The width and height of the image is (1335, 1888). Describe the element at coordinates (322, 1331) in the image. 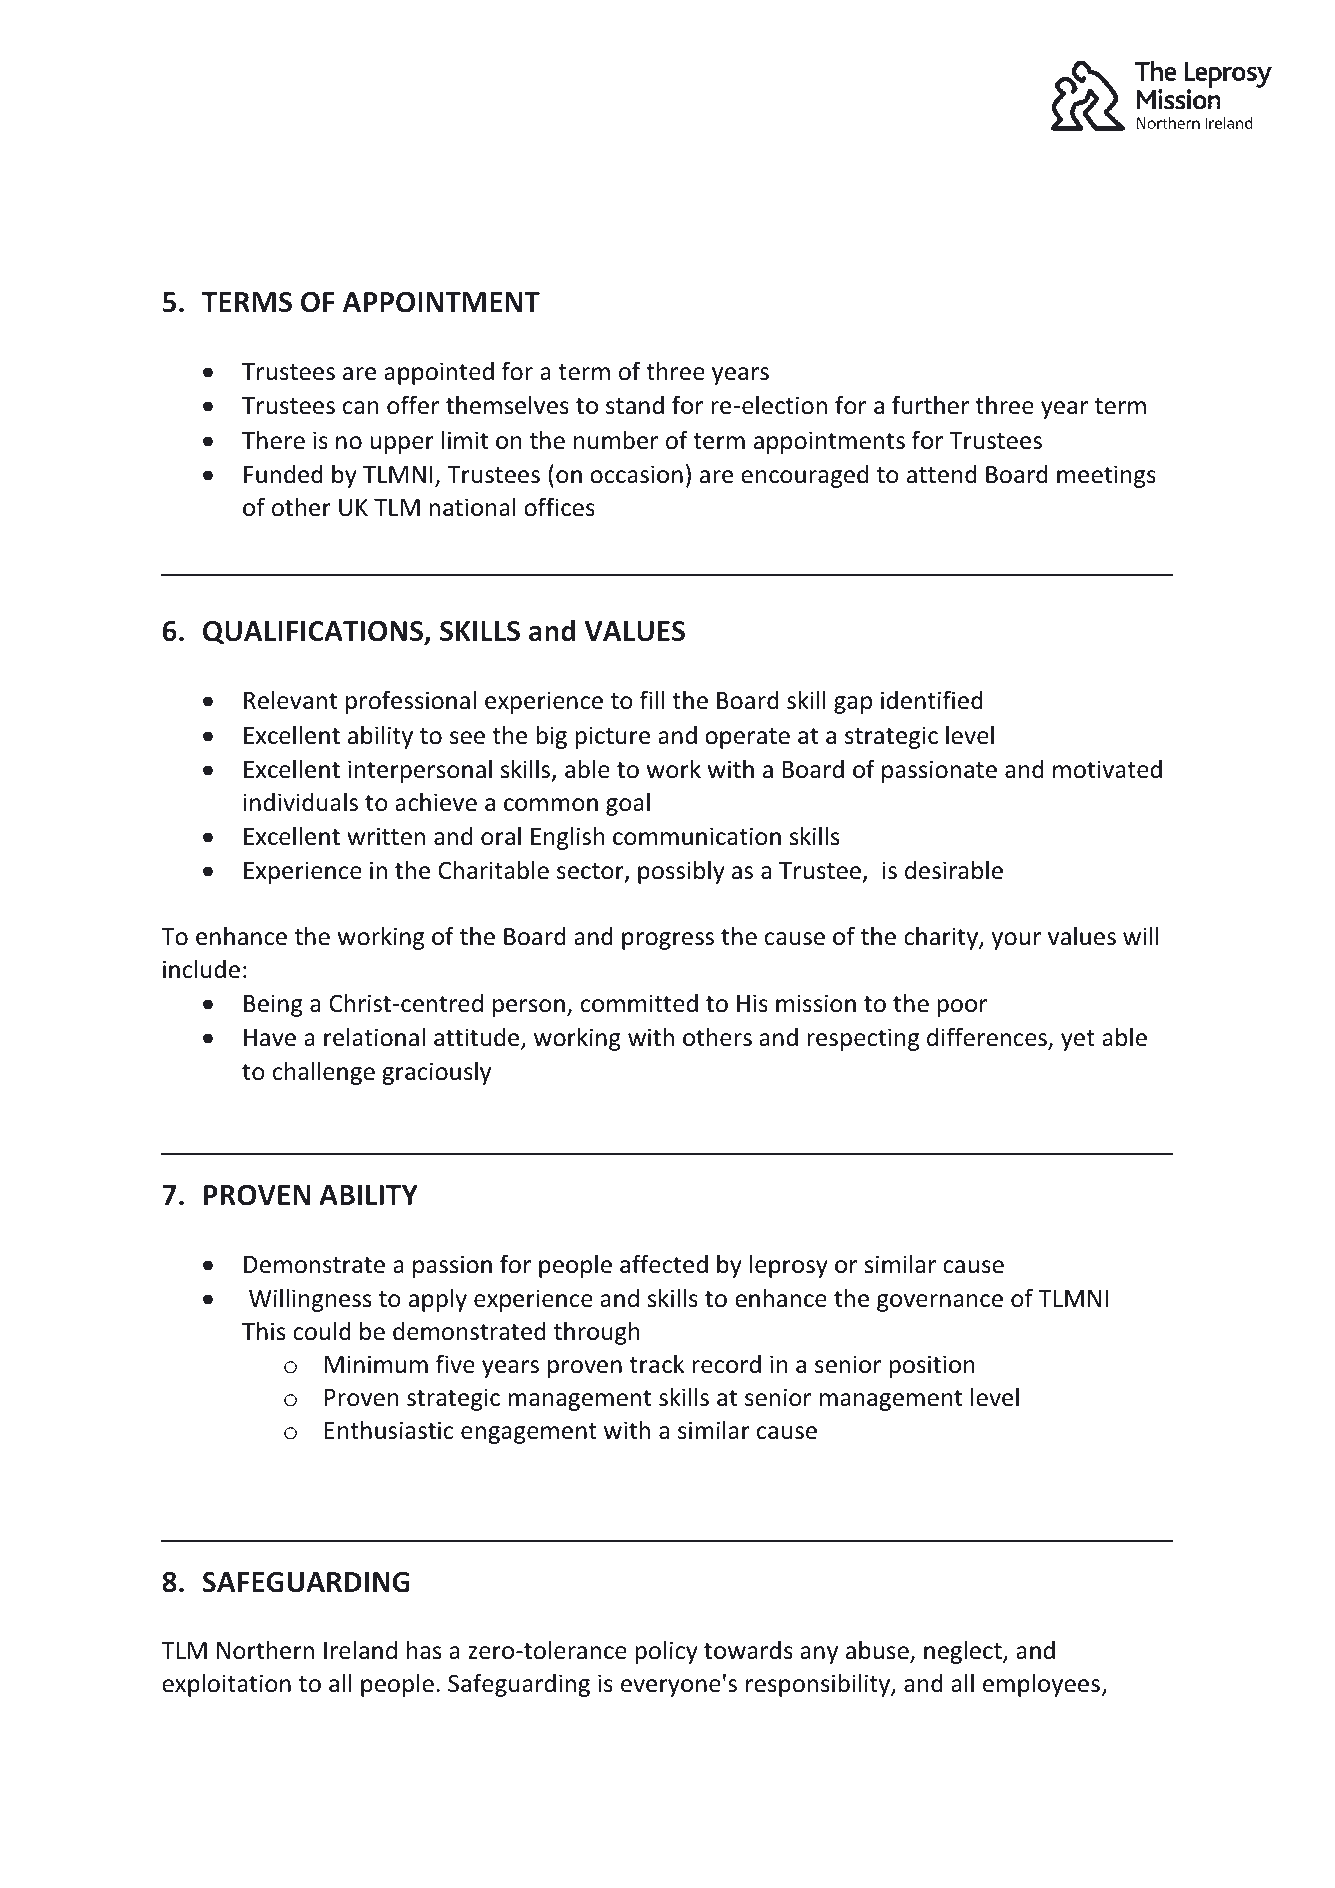

I see `could` at that location.
